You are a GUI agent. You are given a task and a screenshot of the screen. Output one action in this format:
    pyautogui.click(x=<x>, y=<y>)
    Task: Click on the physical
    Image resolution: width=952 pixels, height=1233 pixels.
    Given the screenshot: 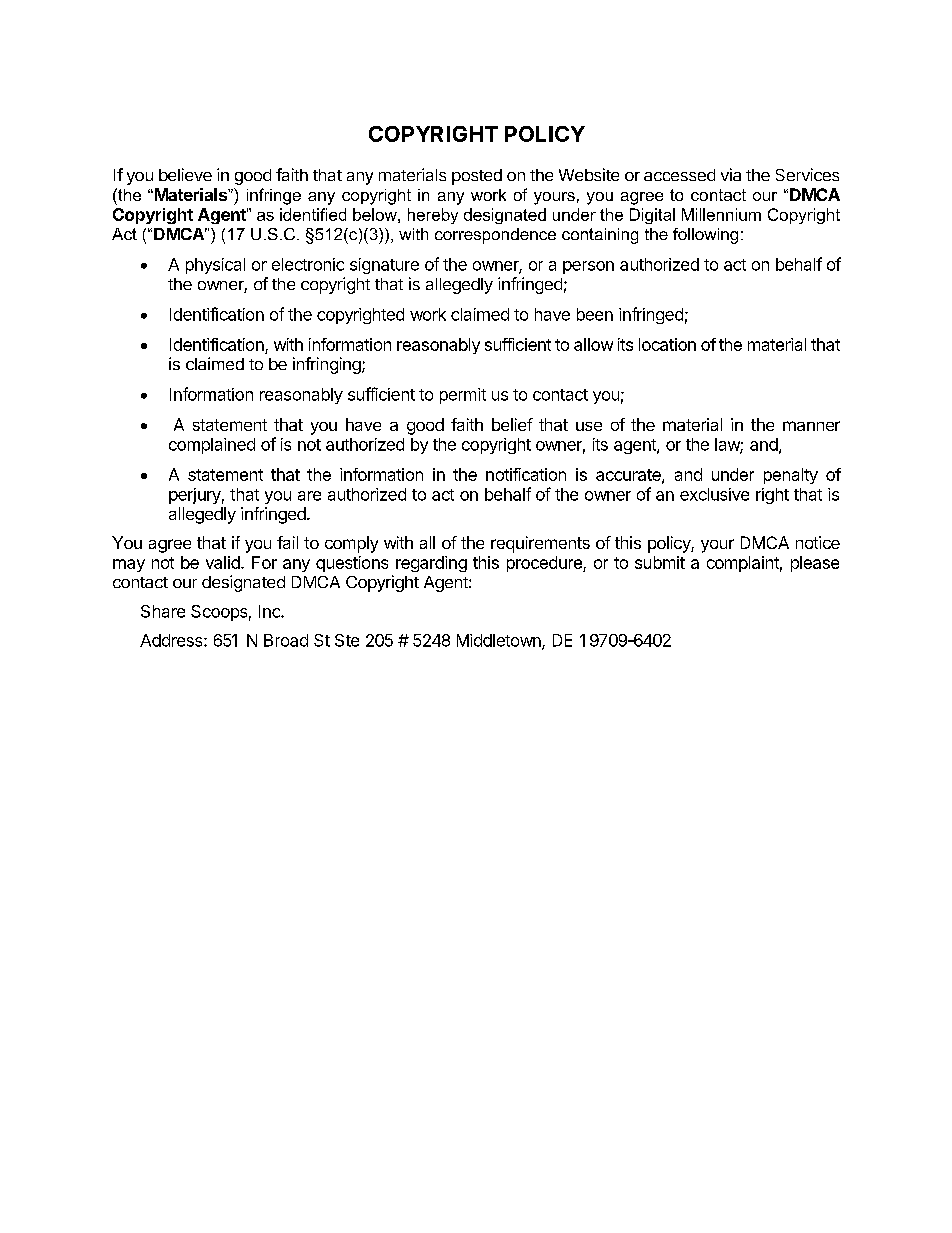 What is the action you would take?
    pyautogui.click(x=215, y=266)
